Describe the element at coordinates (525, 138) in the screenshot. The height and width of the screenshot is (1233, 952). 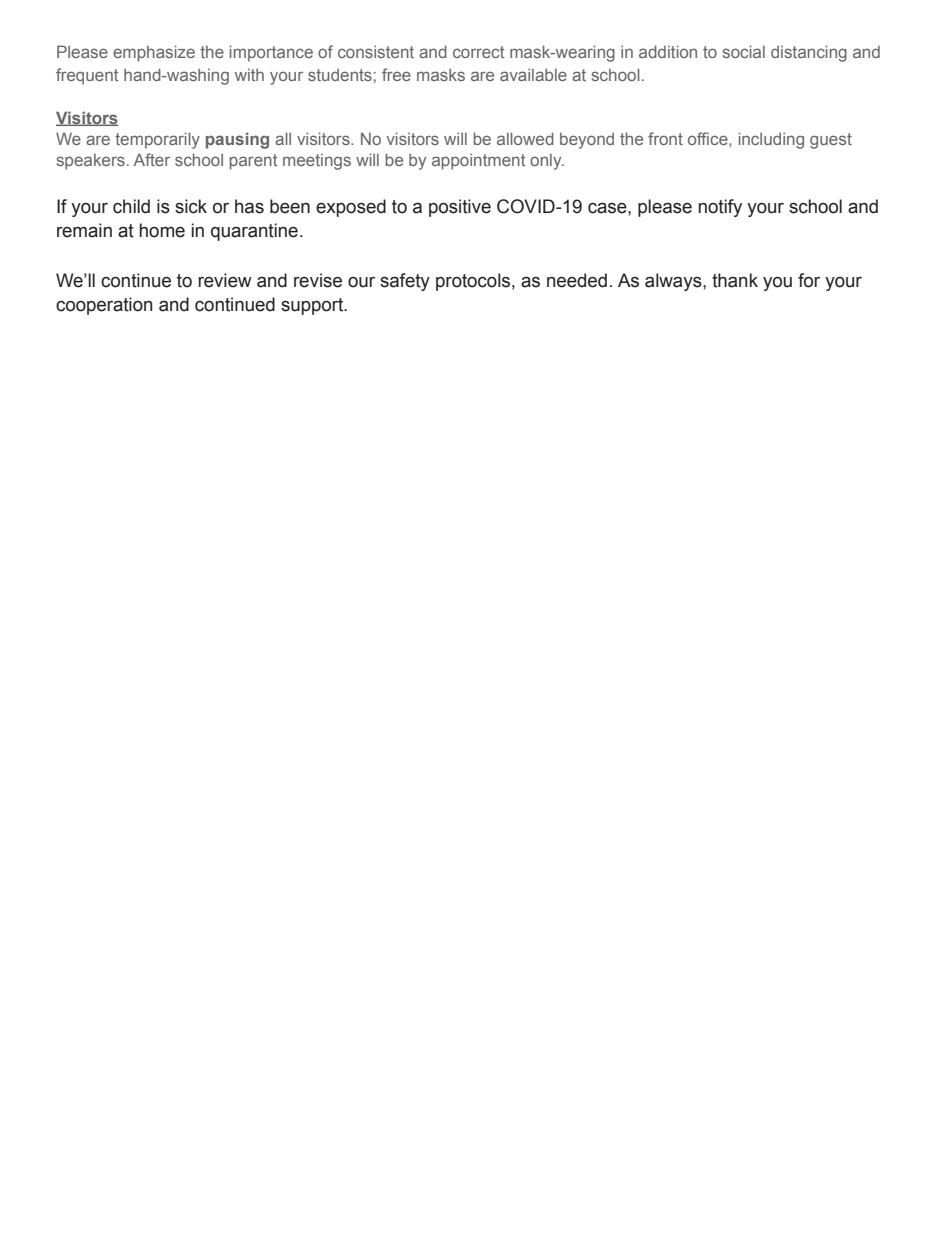
I see `allowed` at that location.
